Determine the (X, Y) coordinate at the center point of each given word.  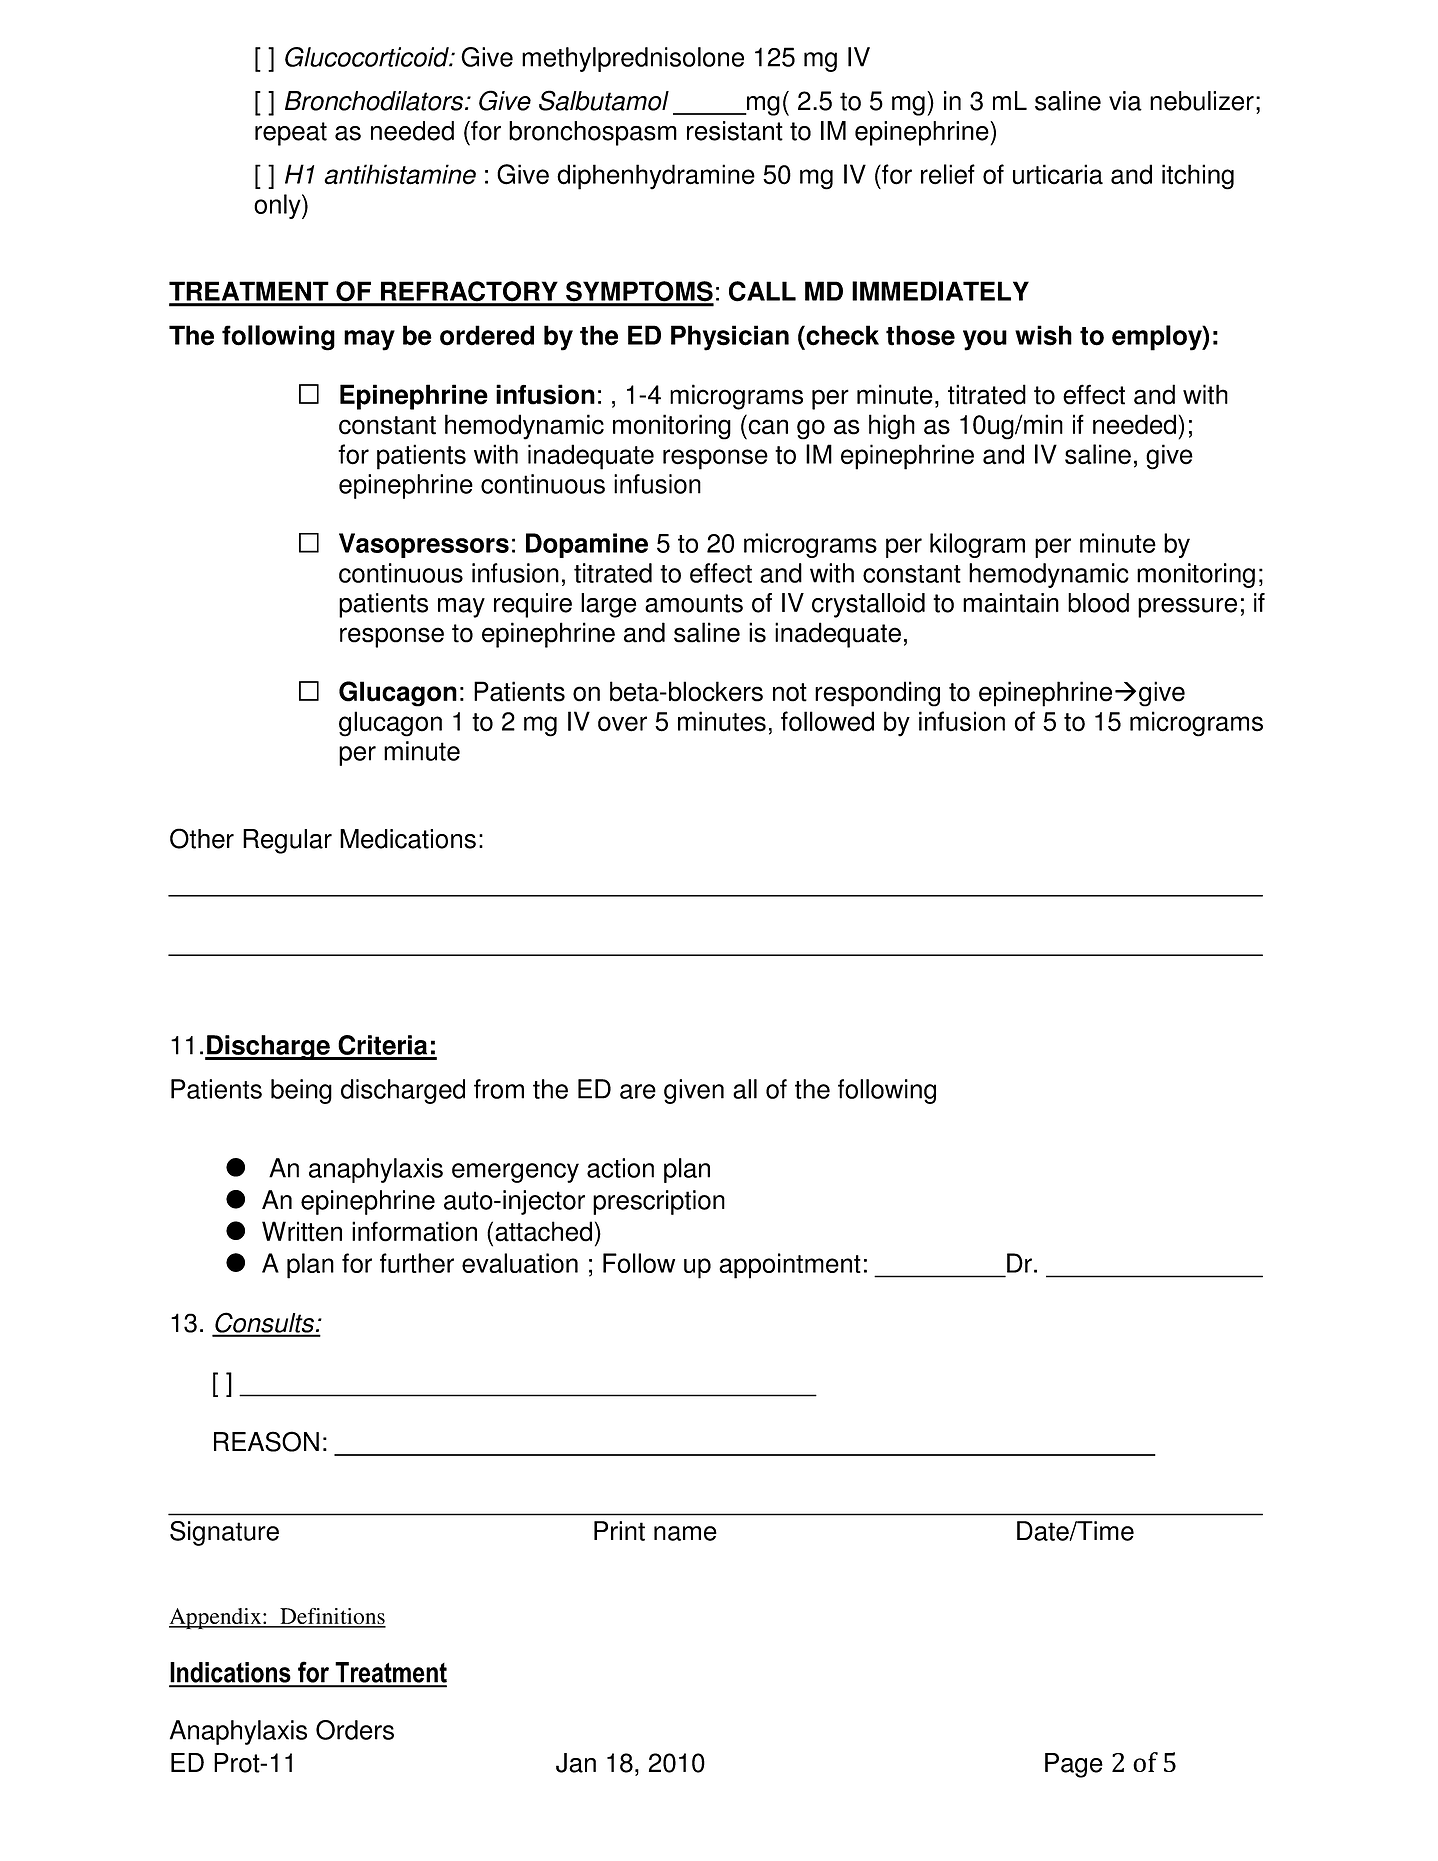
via (1125, 101)
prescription (659, 1202)
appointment (790, 1266)
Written (302, 1231)
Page (1074, 1765)
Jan (576, 1763)
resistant (735, 131)
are (638, 1091)
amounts (694, 603)
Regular (287, 841)
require (533, 605)
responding (877, 694)
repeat (291, 134)
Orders (355, 1730)
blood (1098, 603)
